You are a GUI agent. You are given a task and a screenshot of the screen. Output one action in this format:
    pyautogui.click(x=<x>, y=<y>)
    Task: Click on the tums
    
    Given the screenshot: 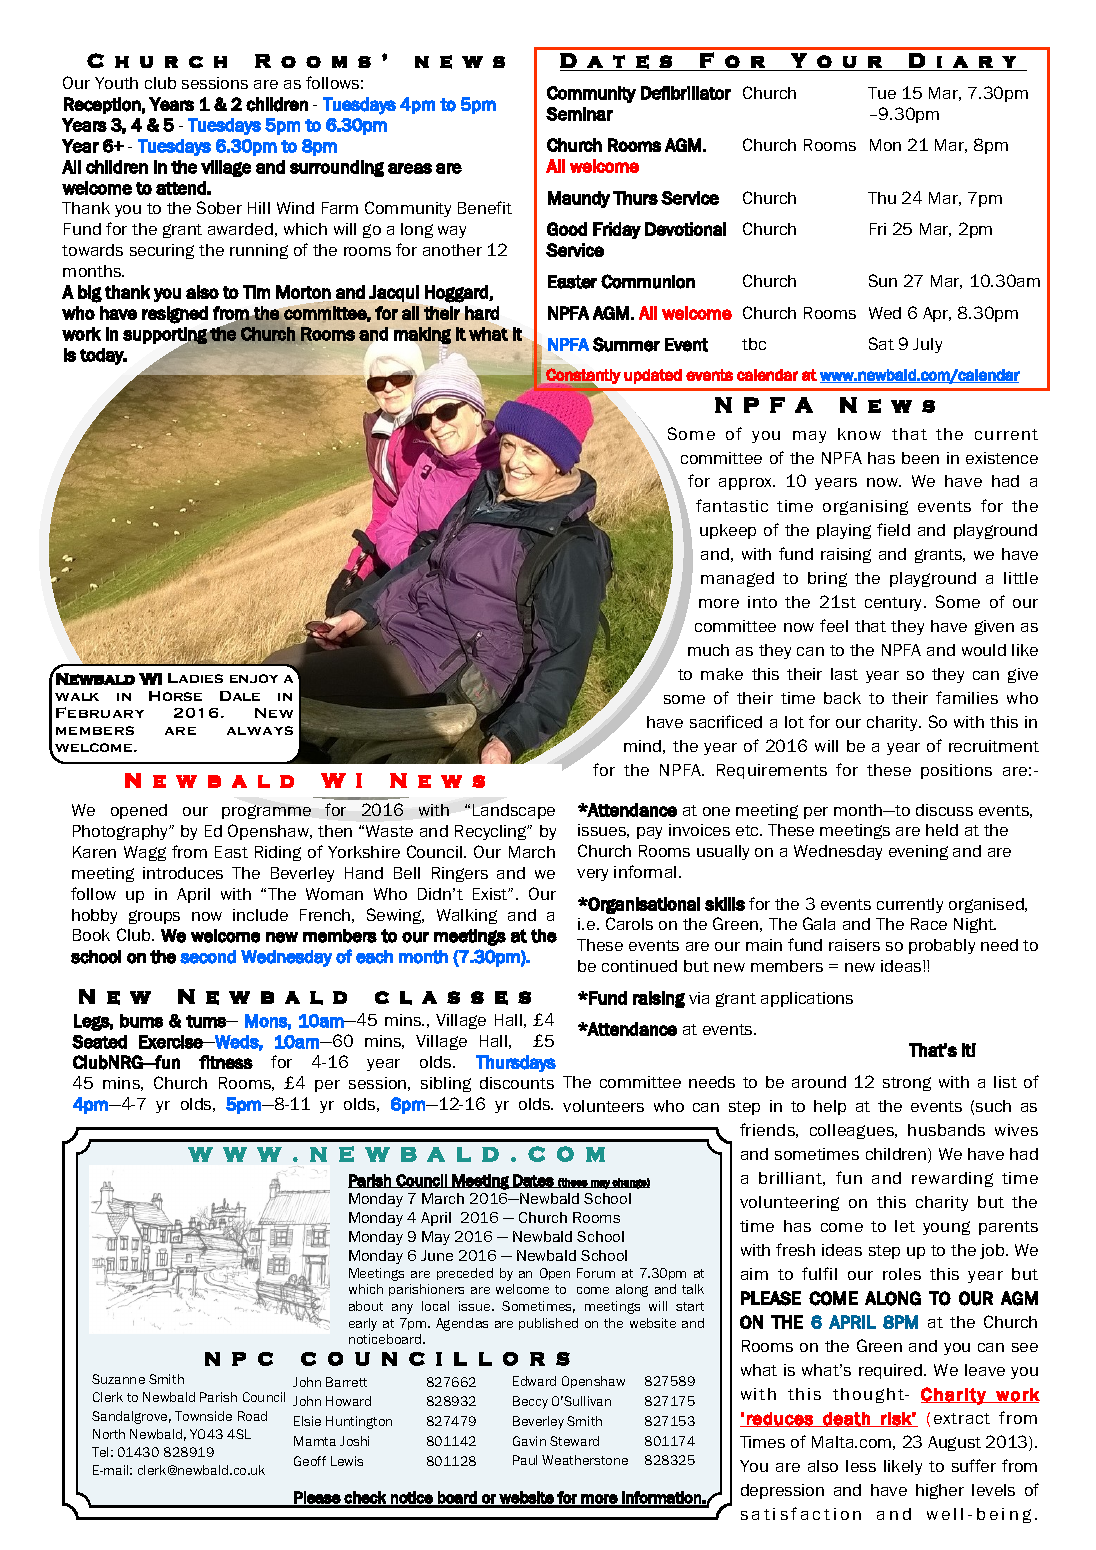 What is the action you would take?
    pyautogui.click(x=207, y=1021)
